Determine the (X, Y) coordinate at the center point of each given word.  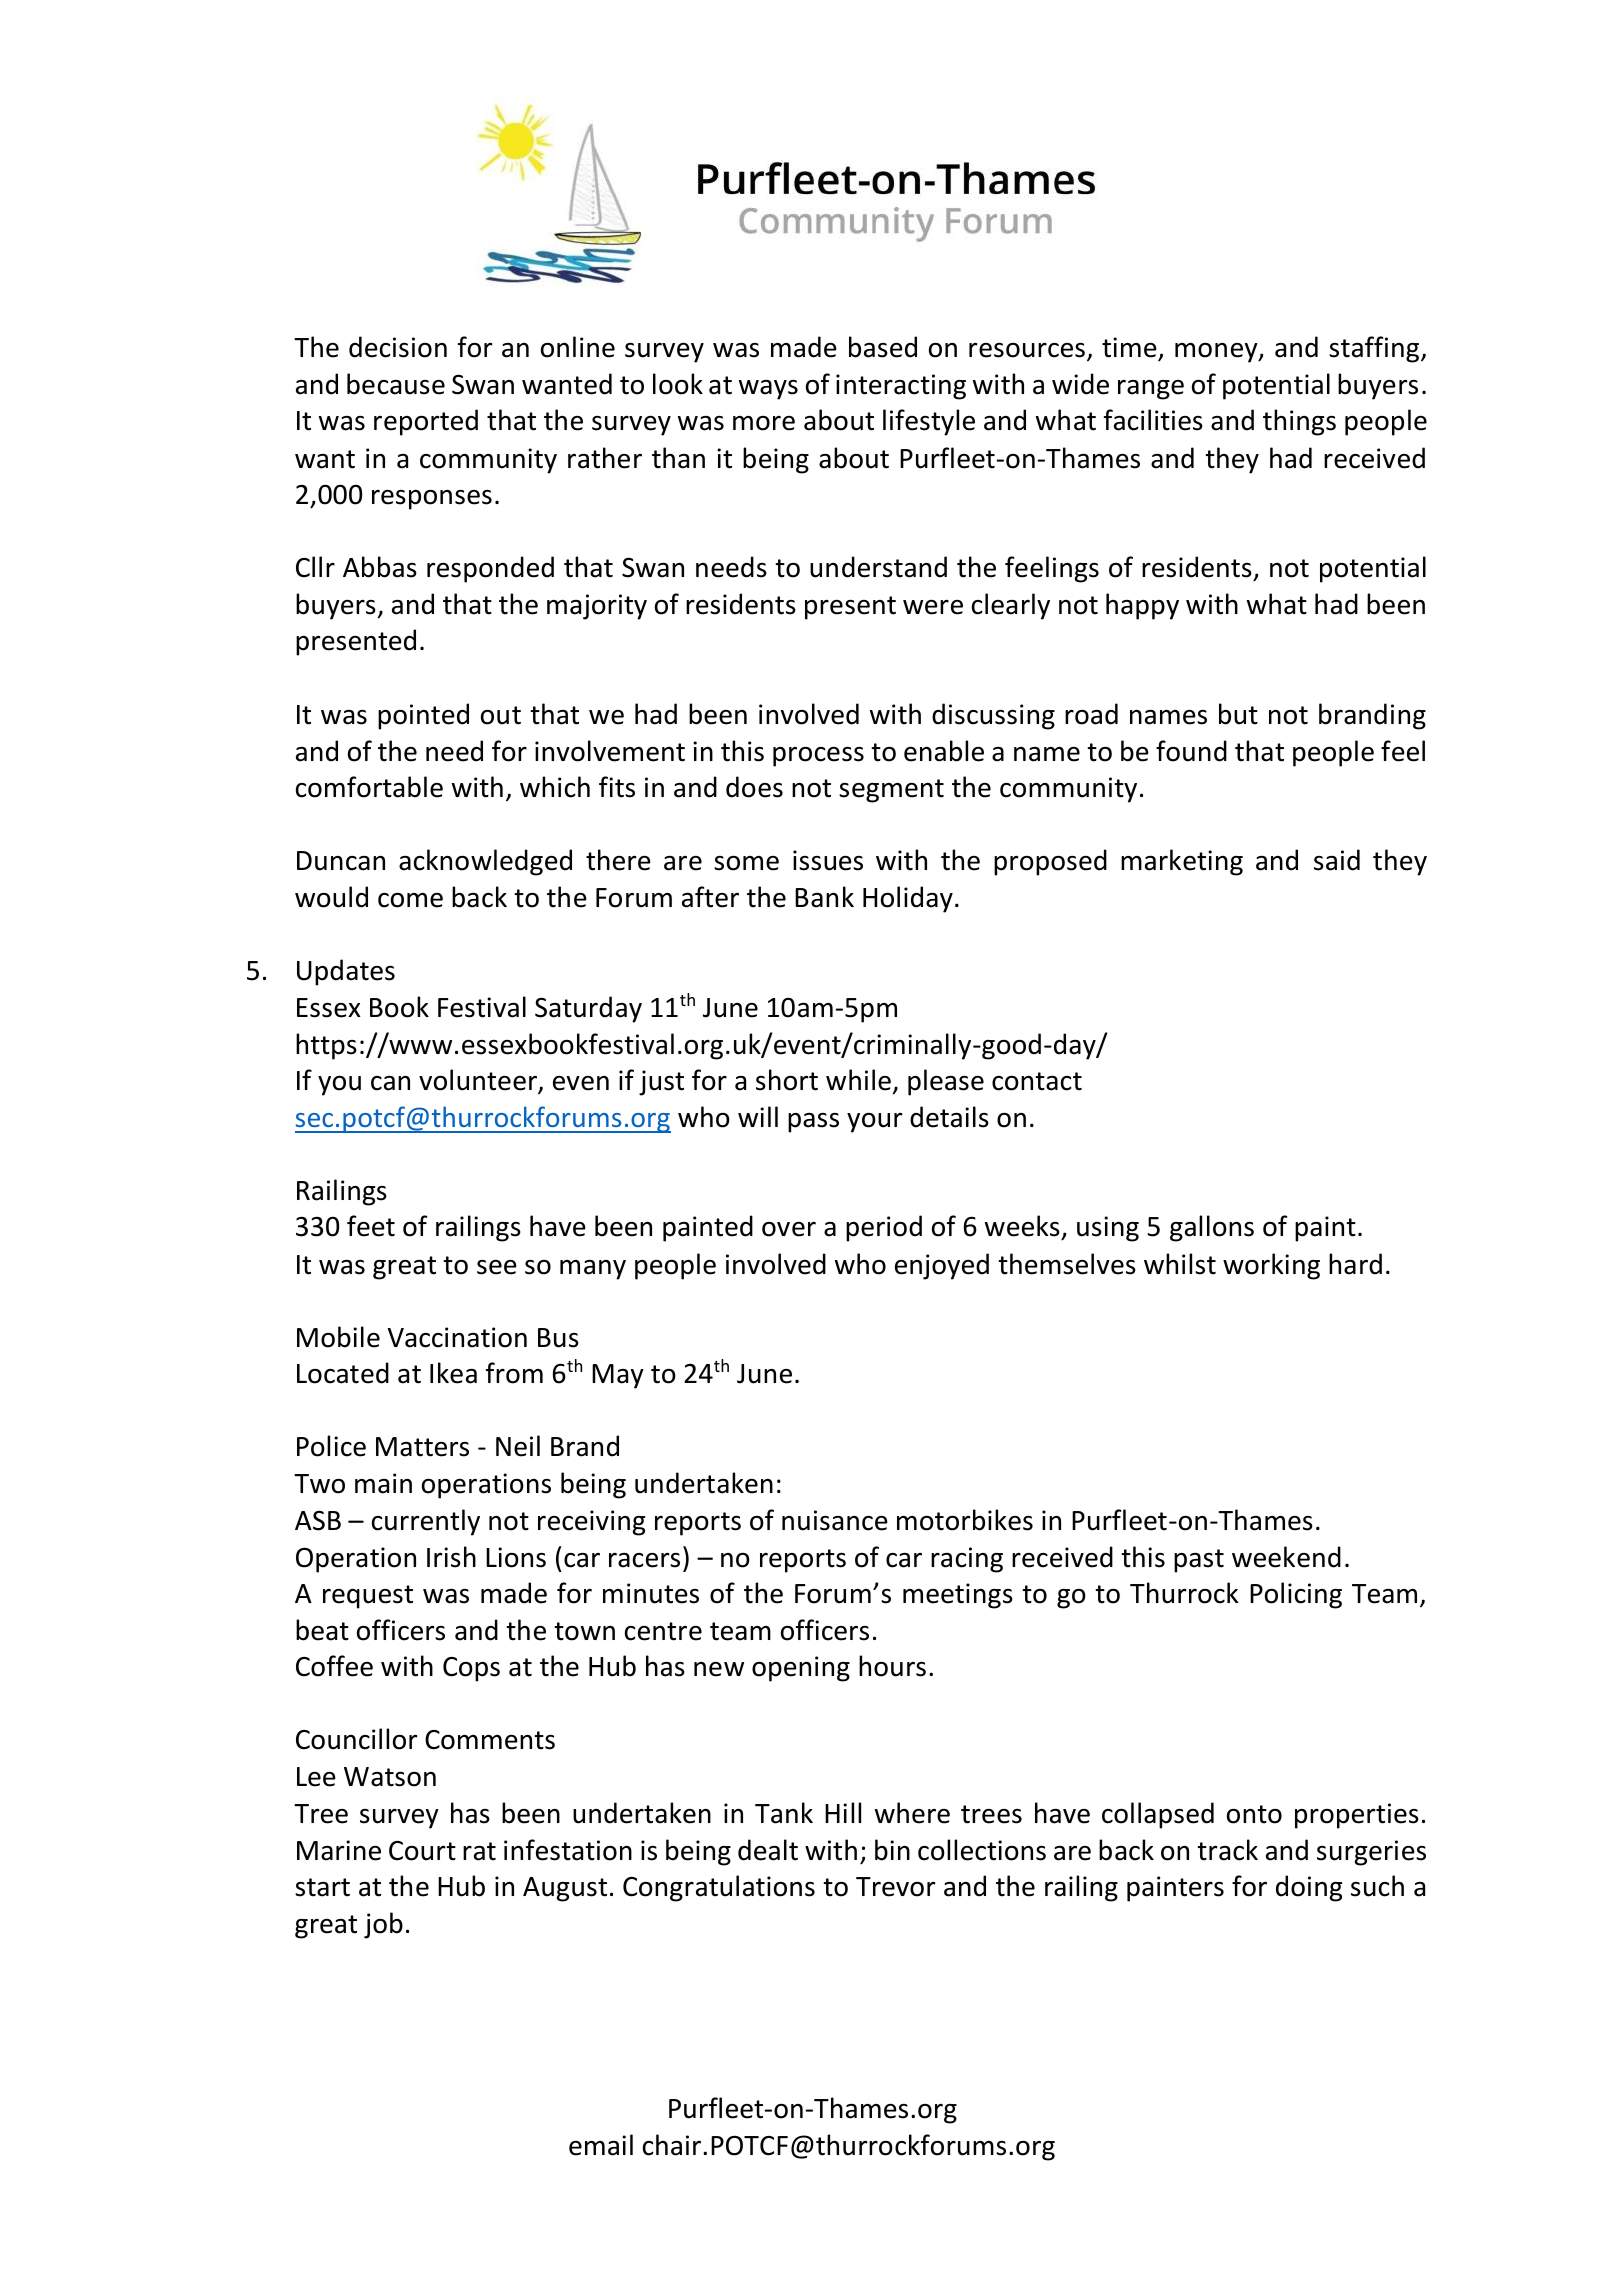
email (601, 2145)
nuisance (835, 1520)
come (410, 900)
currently (426, 1522)
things (1299, 422)
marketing (1182, 862)
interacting (901, 387)
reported (426, 422)
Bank (824, 897)
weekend (1286, 1557)
